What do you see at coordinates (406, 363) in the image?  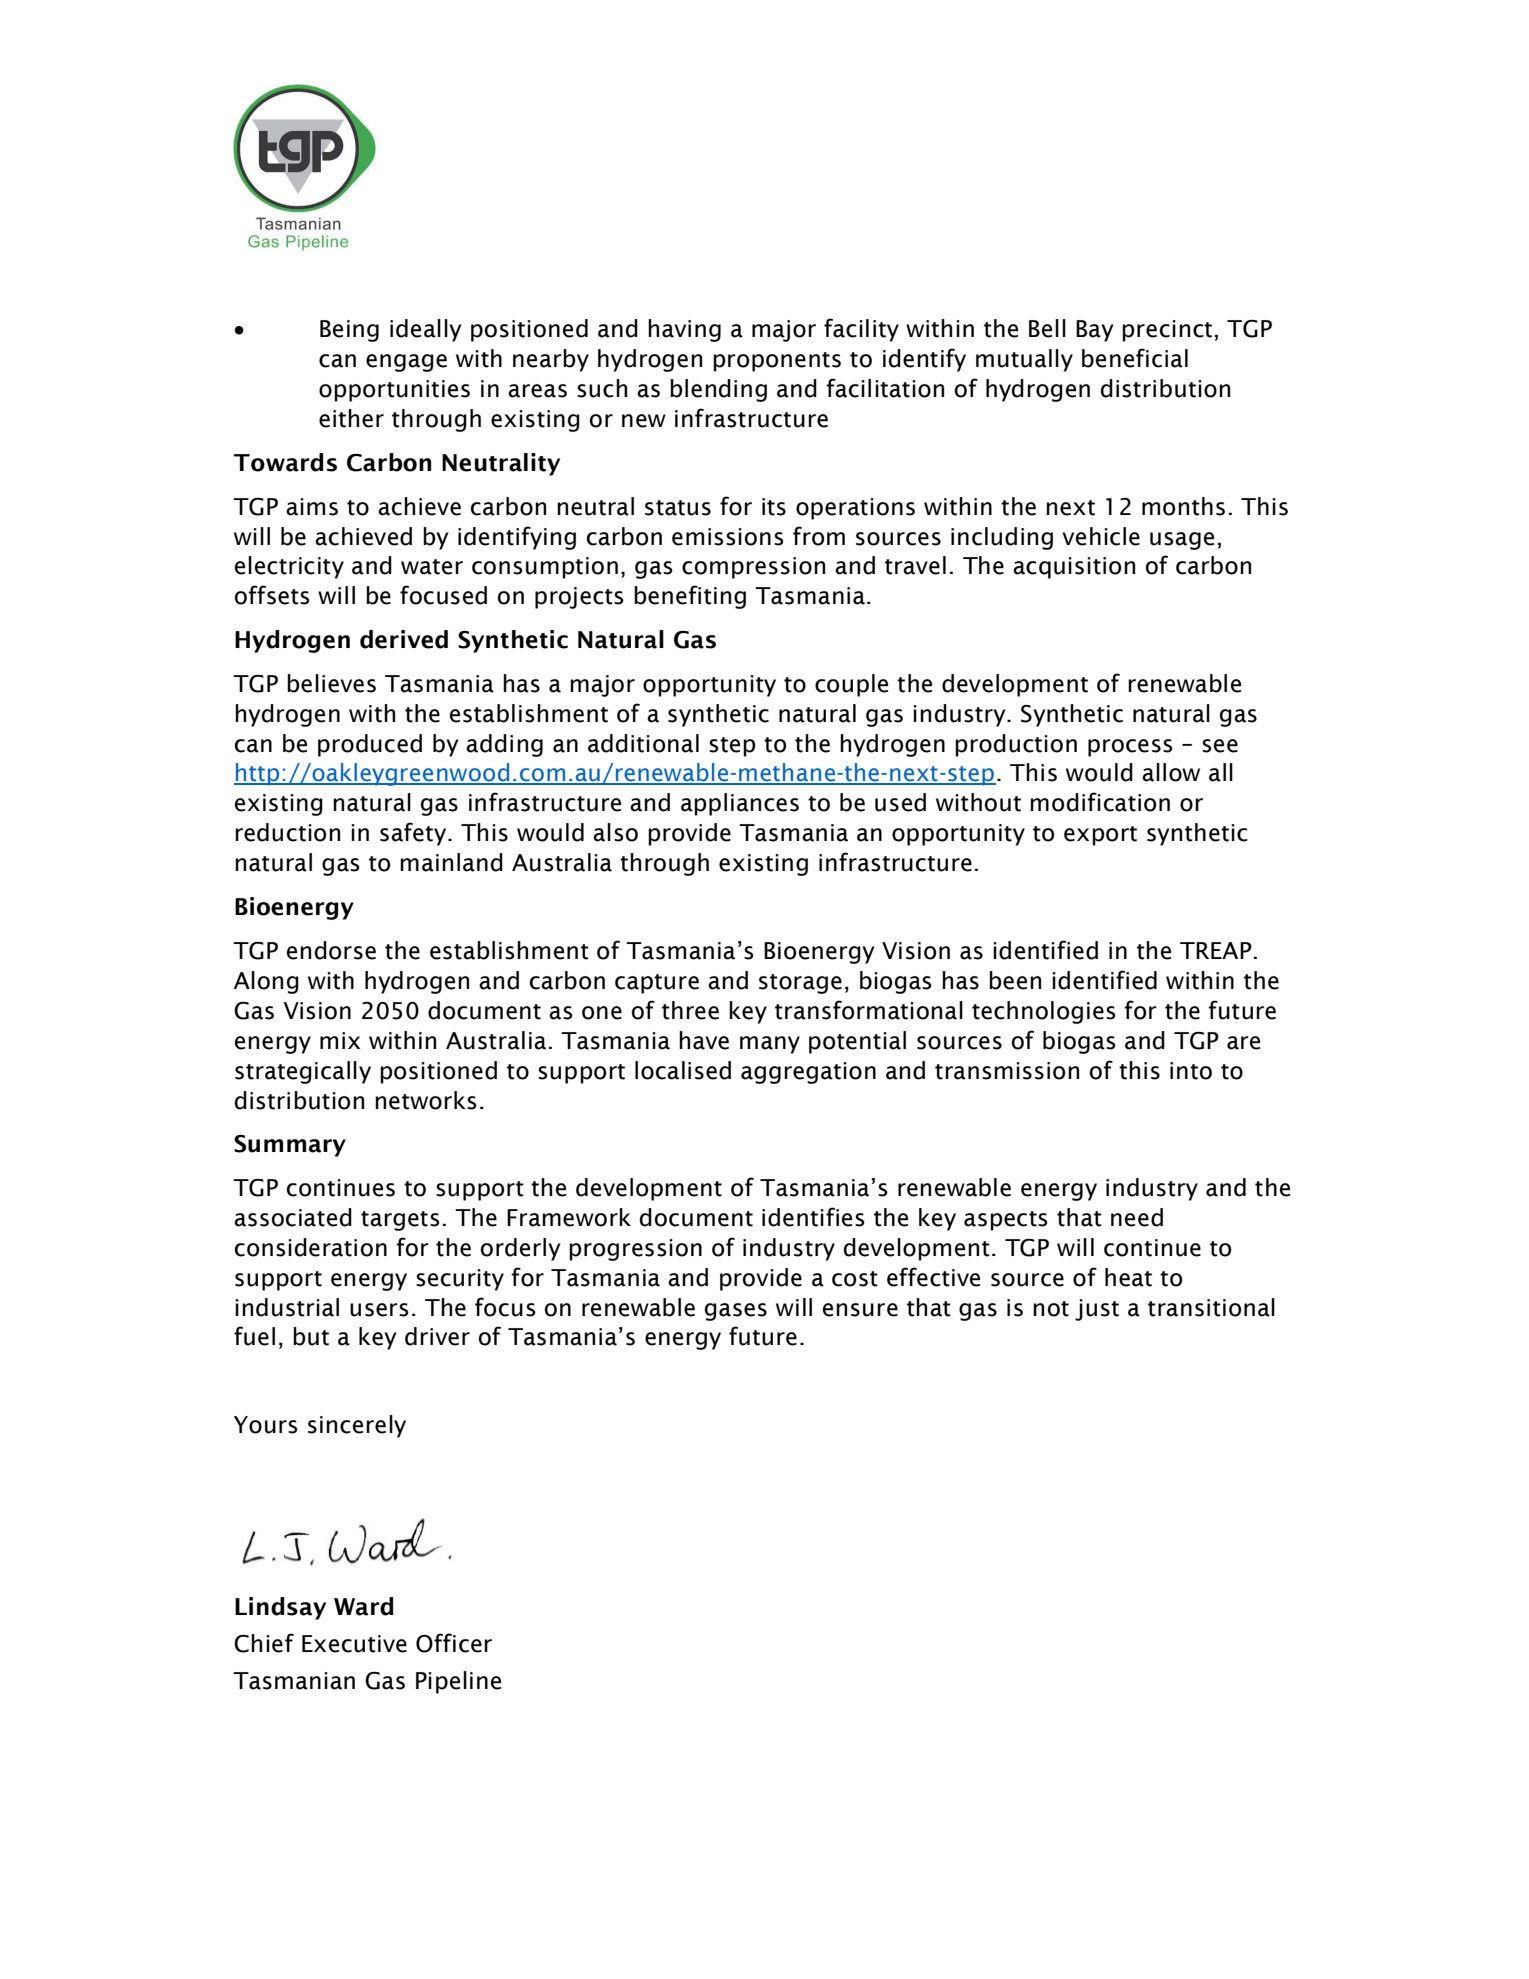 I see `engage` at bounding box center [406, 363].
